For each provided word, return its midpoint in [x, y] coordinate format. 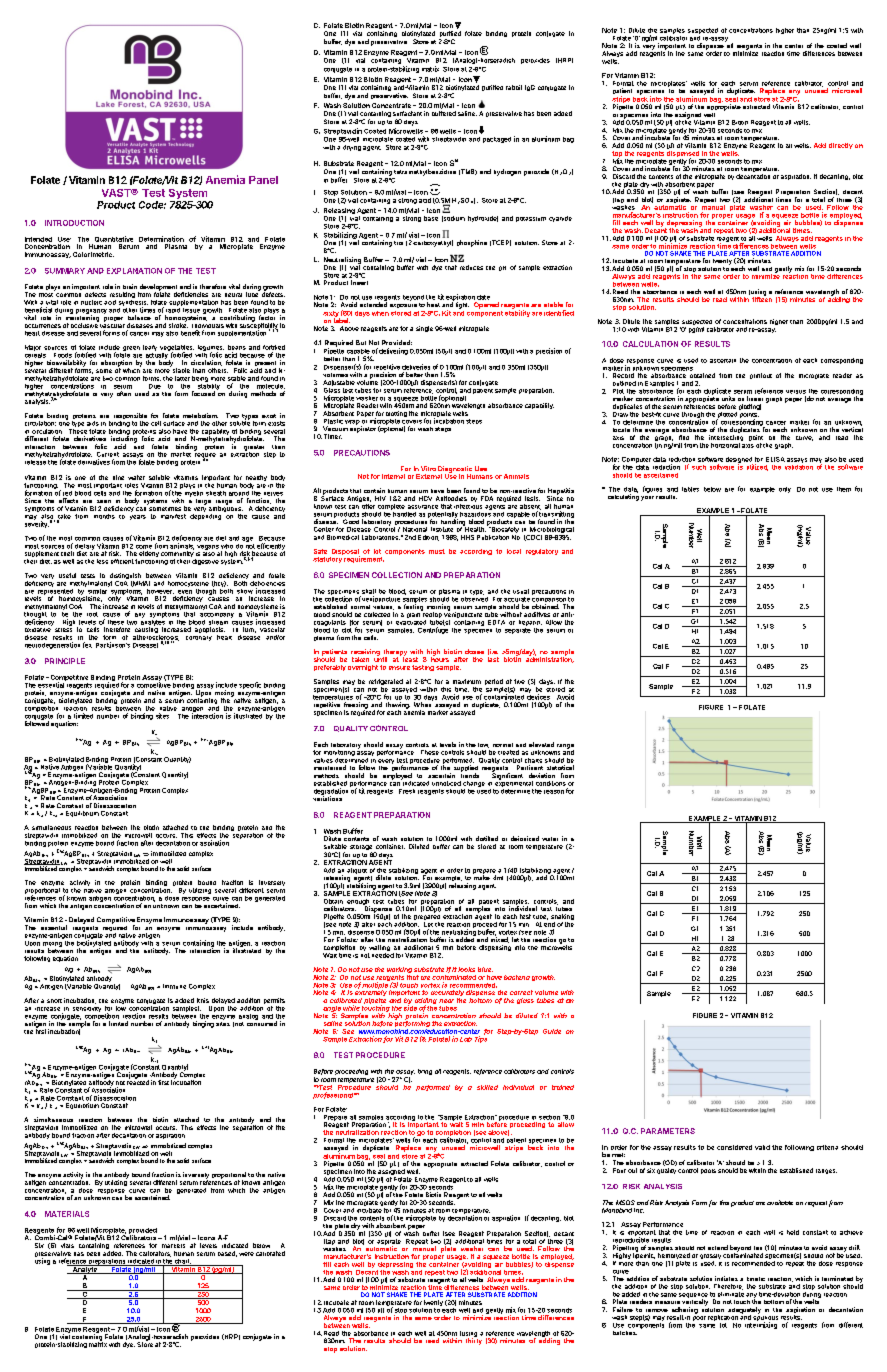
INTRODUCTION [74, 223]
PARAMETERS [668, 1131]
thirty [474, 1340]
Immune [174, 986]
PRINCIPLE [65, 661]
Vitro [428, 468]
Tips [481, 1038]
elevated [541, 744]
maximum [467, 681]
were [246, 1254]
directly [841, 146]
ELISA [775, 459]
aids [93, 423]
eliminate [731, 1293]
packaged [497, 140]
